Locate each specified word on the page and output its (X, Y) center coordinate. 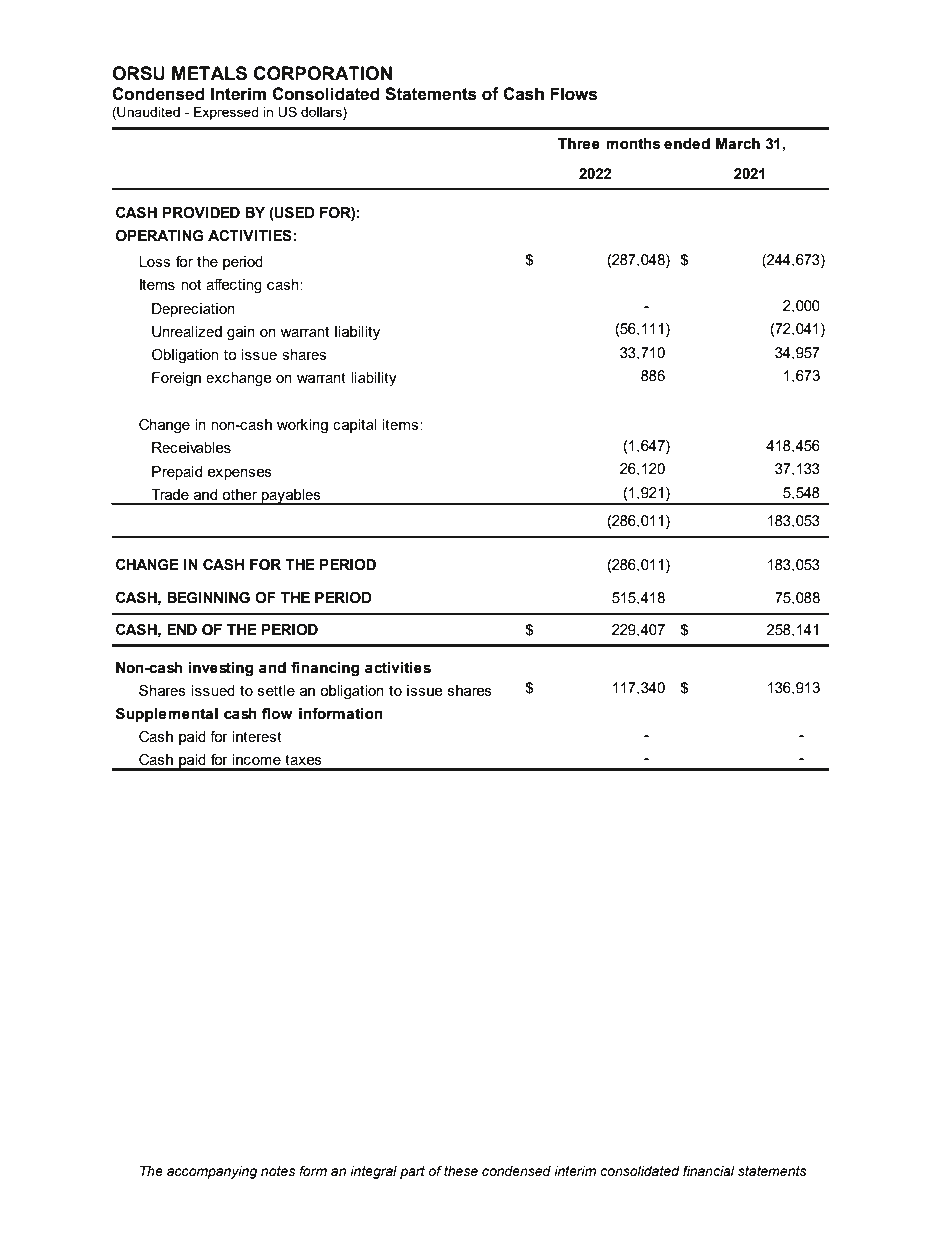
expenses (239, 474)
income (256, 759)
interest (257, 736)
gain (241, 333)
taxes (303, 759)
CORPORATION (322, 73)
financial (709, 1171)
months (633, 144)
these (461, 1171)
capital (354, 426)
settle (276, 690)
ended (687, 144)
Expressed (226, 113)
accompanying (212, 1172)
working (302, 426)
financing (325, 669)
